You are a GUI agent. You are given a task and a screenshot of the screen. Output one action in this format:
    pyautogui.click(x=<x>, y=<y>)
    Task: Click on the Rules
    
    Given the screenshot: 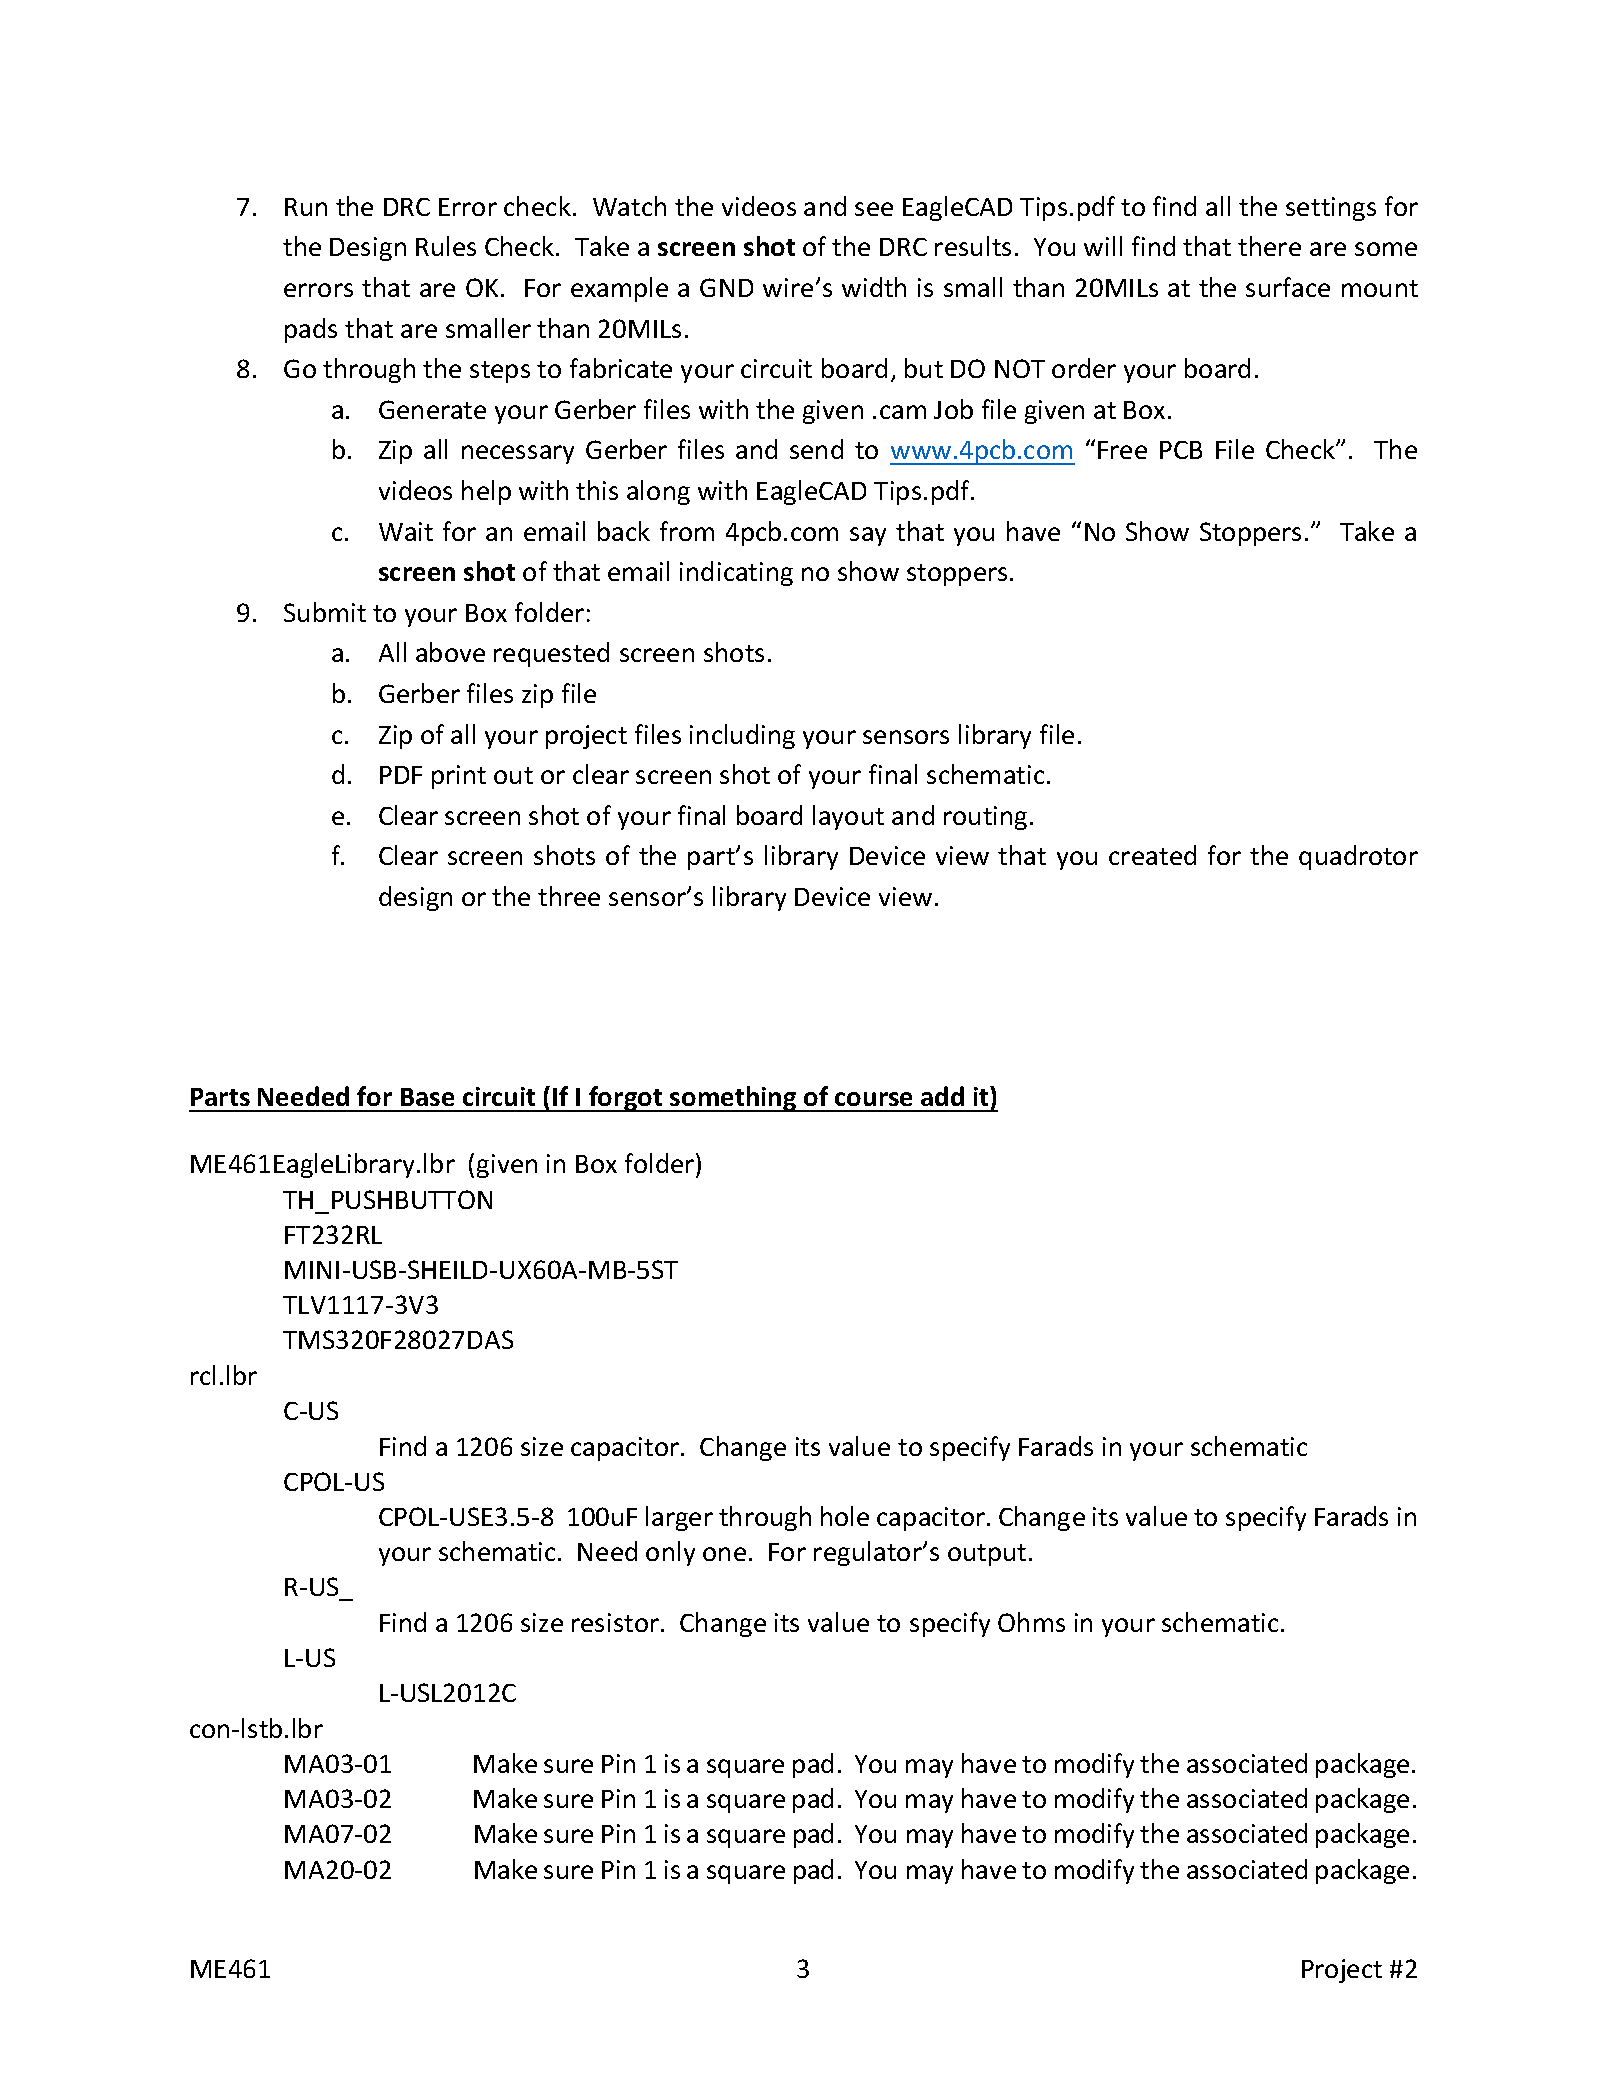 What is the action you would take?
    pyautogui.click(x=446, y=246)
